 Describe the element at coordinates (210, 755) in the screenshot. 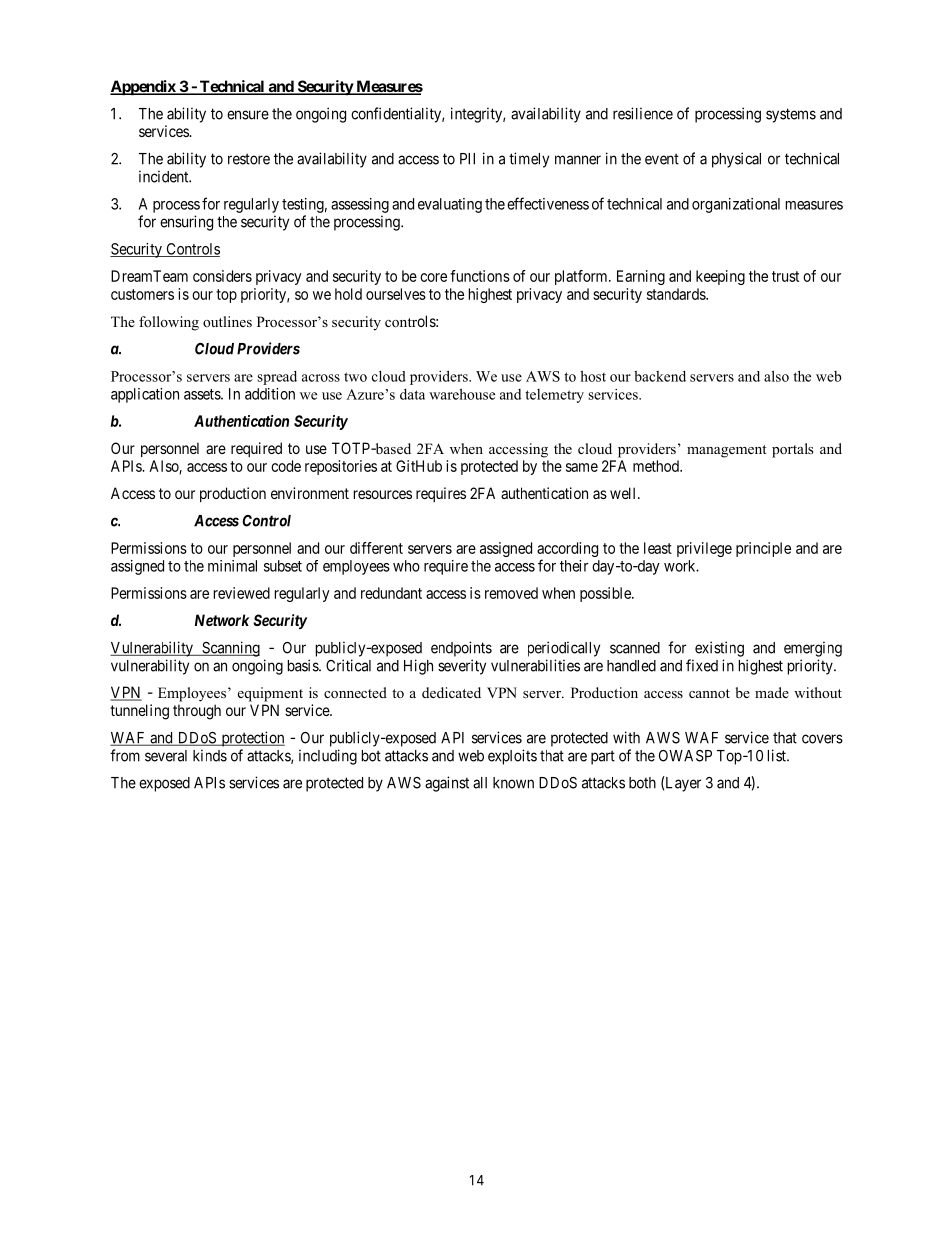

I see `kinds` at that location.
